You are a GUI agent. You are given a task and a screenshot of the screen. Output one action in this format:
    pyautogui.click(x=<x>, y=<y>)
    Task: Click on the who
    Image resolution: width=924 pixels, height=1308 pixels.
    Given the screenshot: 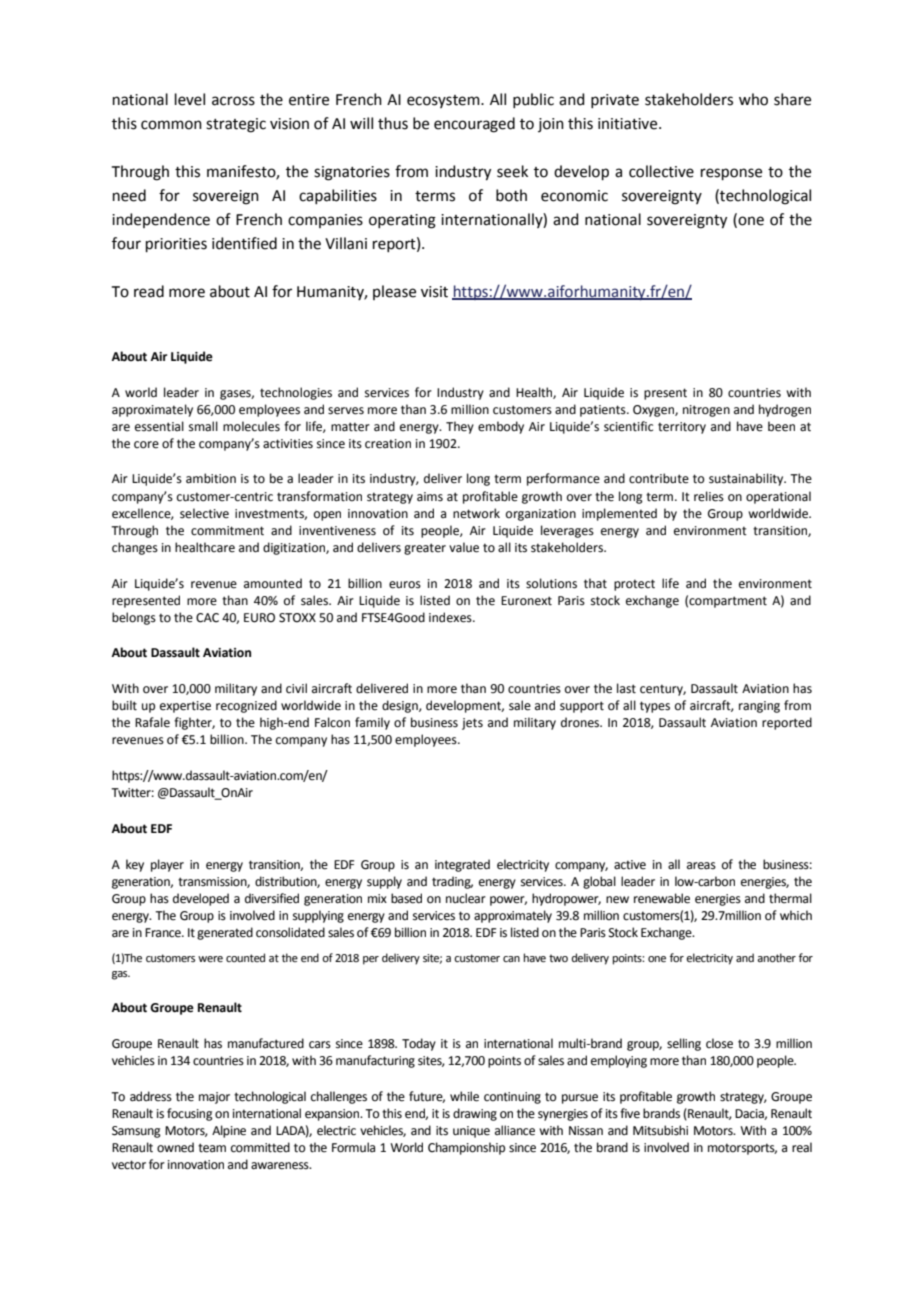 What is the action you would take?
    pyautogui.click(x=753, y=99)
